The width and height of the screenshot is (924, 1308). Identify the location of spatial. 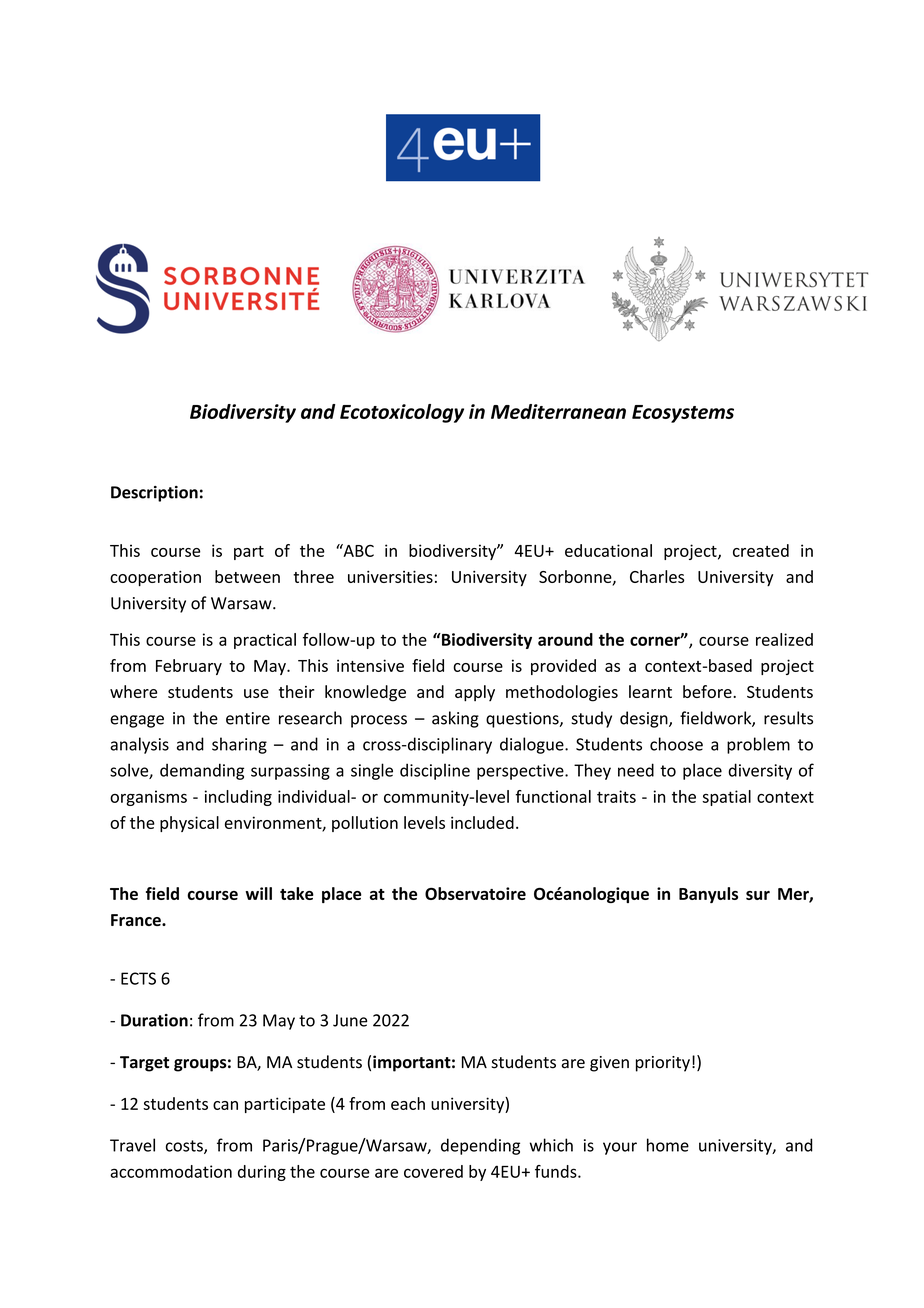
(726, 798).
